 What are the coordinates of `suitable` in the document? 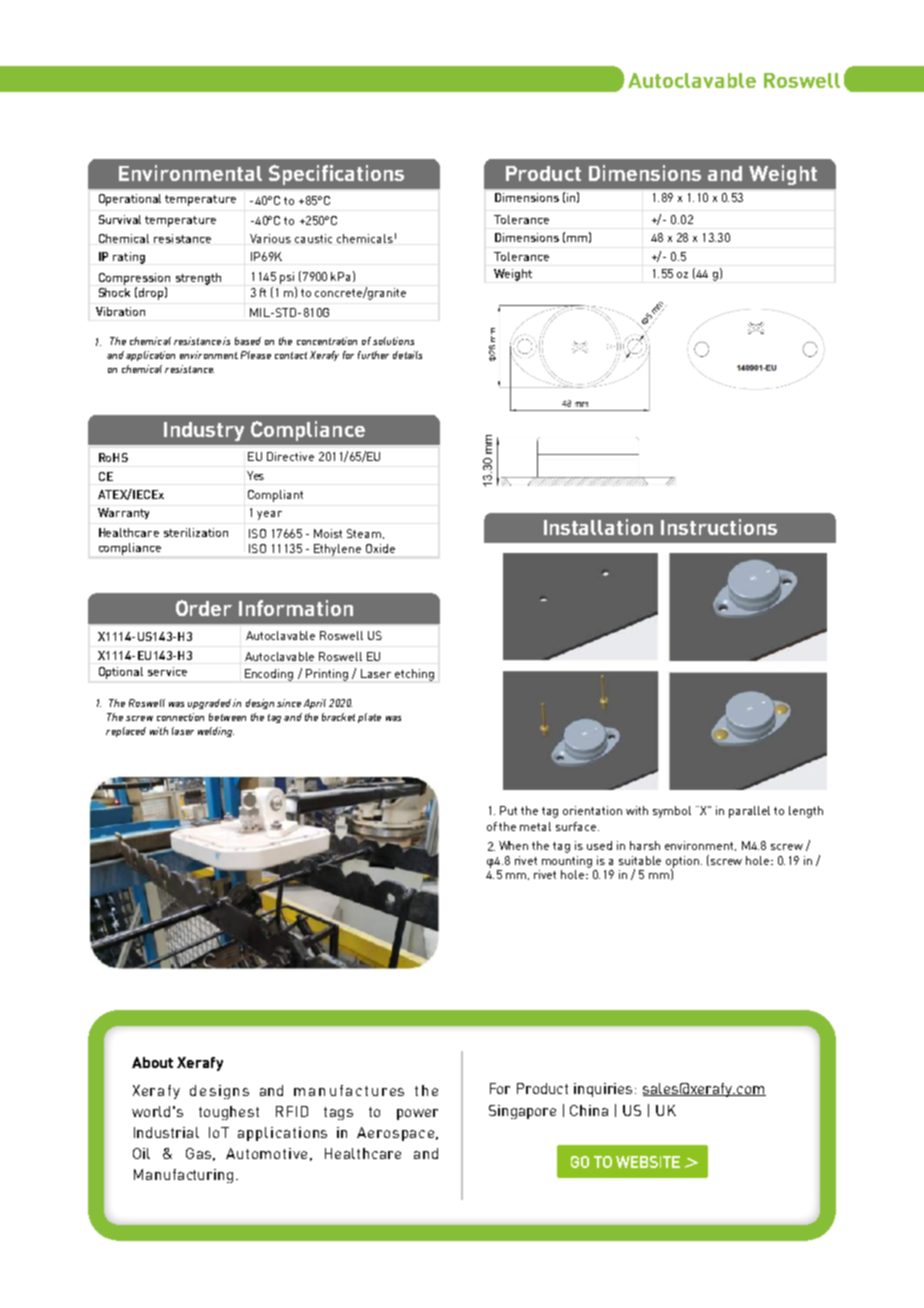 It's located at (640, 860).
